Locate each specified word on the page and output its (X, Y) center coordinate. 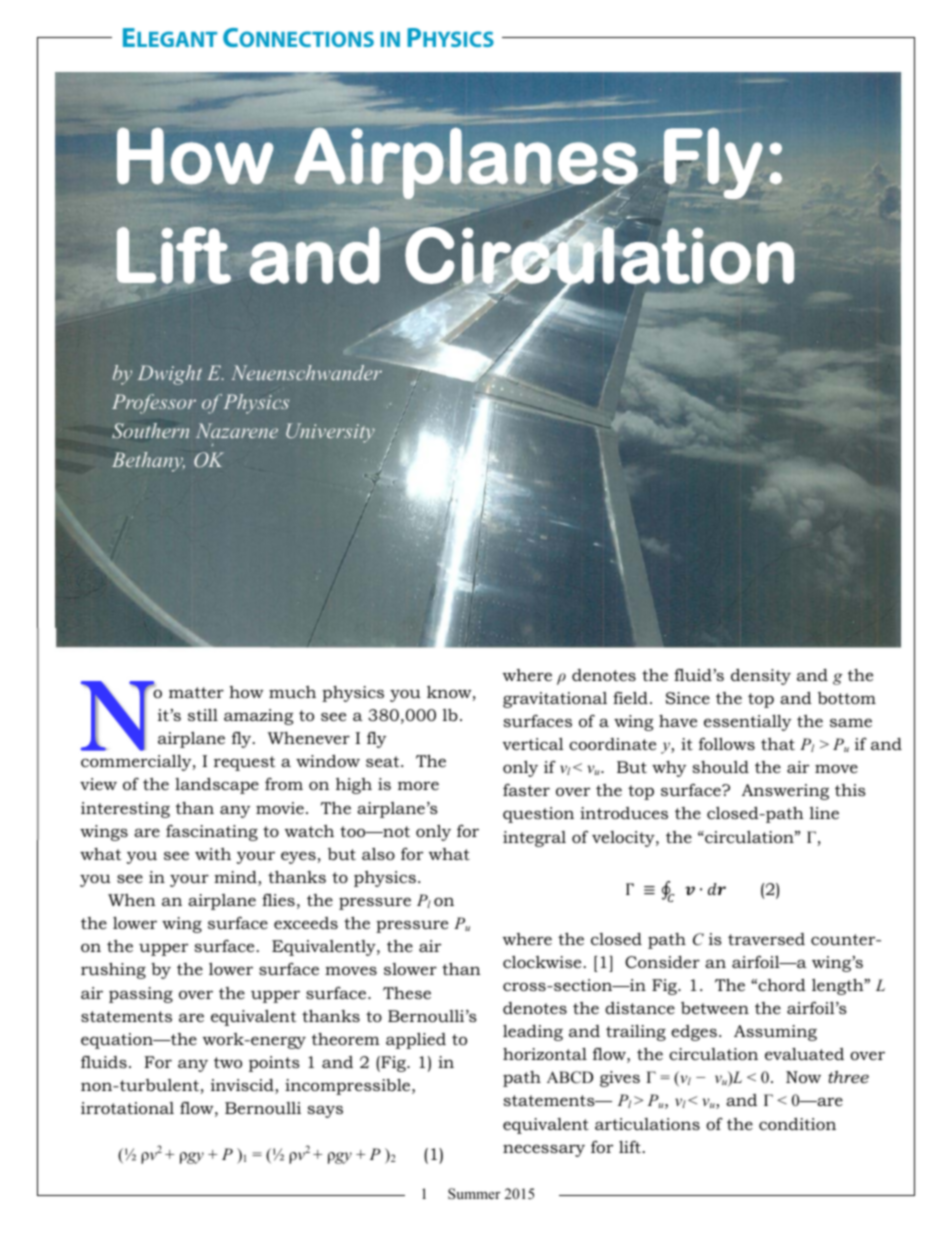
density (761, 676)
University (330, 433)
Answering (785, 792)
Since (688, 698)
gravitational (555, 700)
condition (797, 1123)
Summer (474, 1194)
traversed (766, 939)
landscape (217, 785)
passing (141, 995)
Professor (154, 404)
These (407, 993)
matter (196, 692)
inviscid (243, 1086)
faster (526, 790)
